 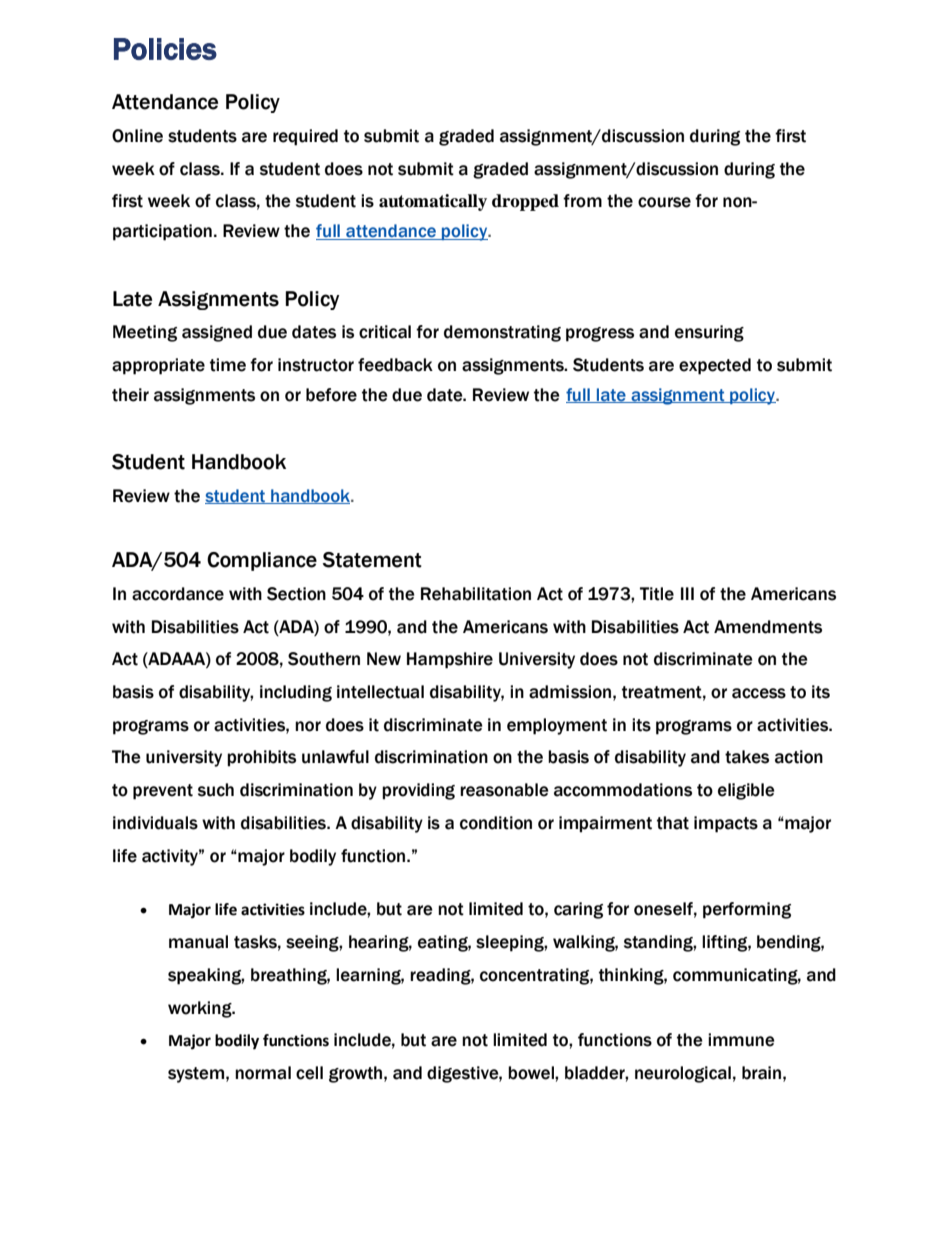 I want to click on working, so click(x=201, y=1009).
